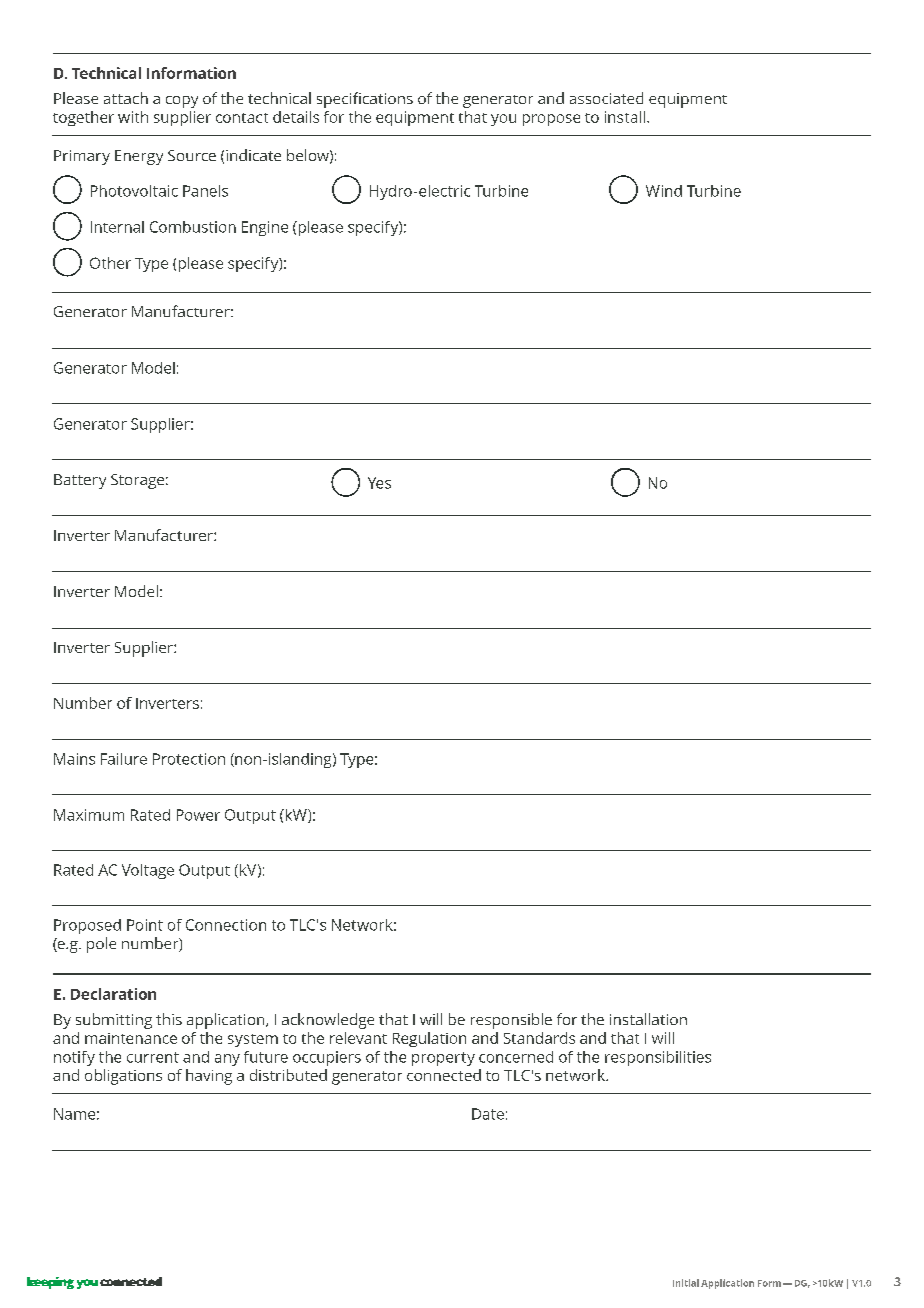 The width and height of the page is (924, 1308). What do you see at coordinates (658, 1058) in the page?
I see `responsibilities` at bounding box center [658, 1058].
